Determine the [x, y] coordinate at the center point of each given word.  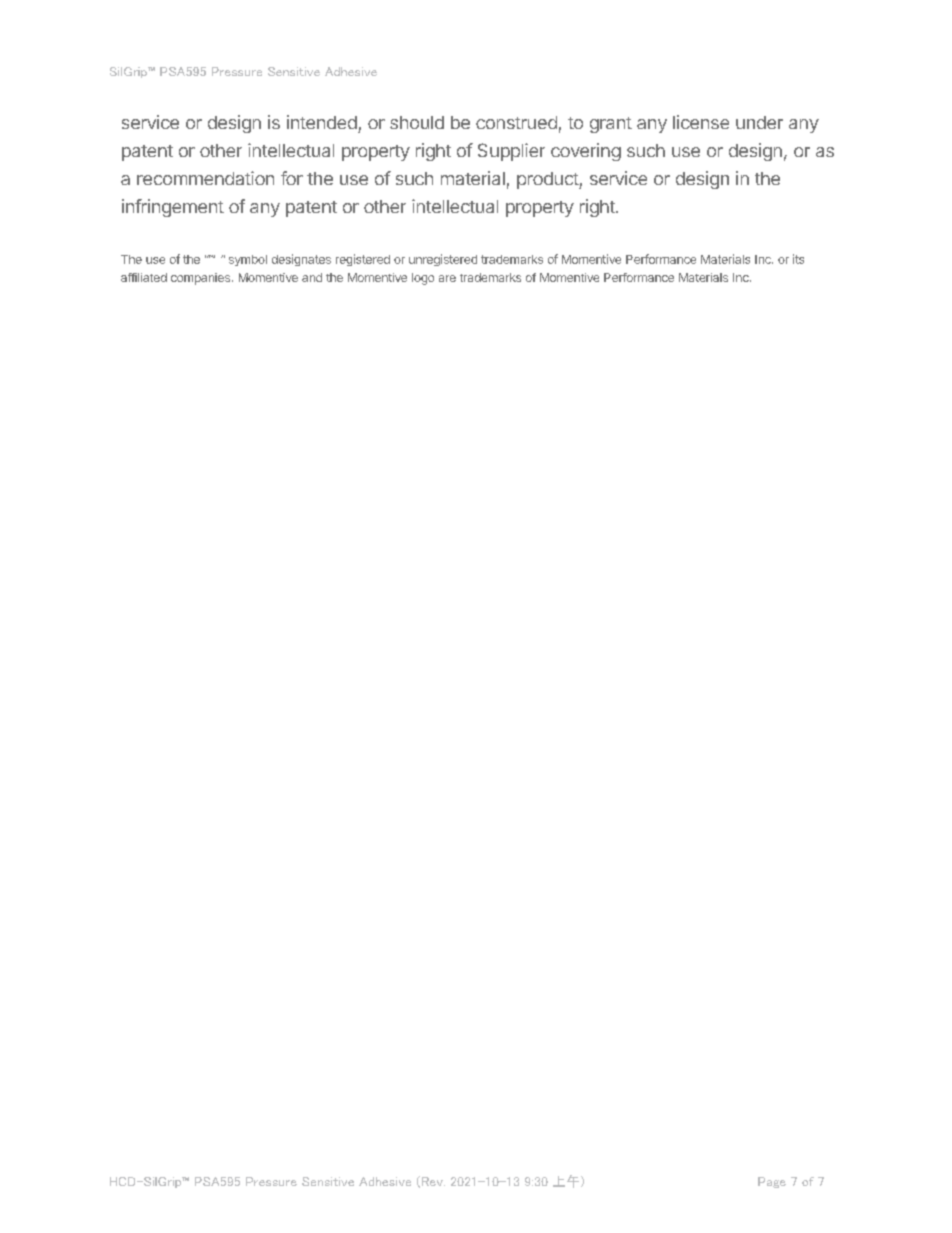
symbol [248, 260]
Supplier [511, 152]
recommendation [205, 178]
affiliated [144, 277]
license [701, 122]
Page [772, 1182]
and [312, 277]
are [447, 278]
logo [423, 279]
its [798, 259]
